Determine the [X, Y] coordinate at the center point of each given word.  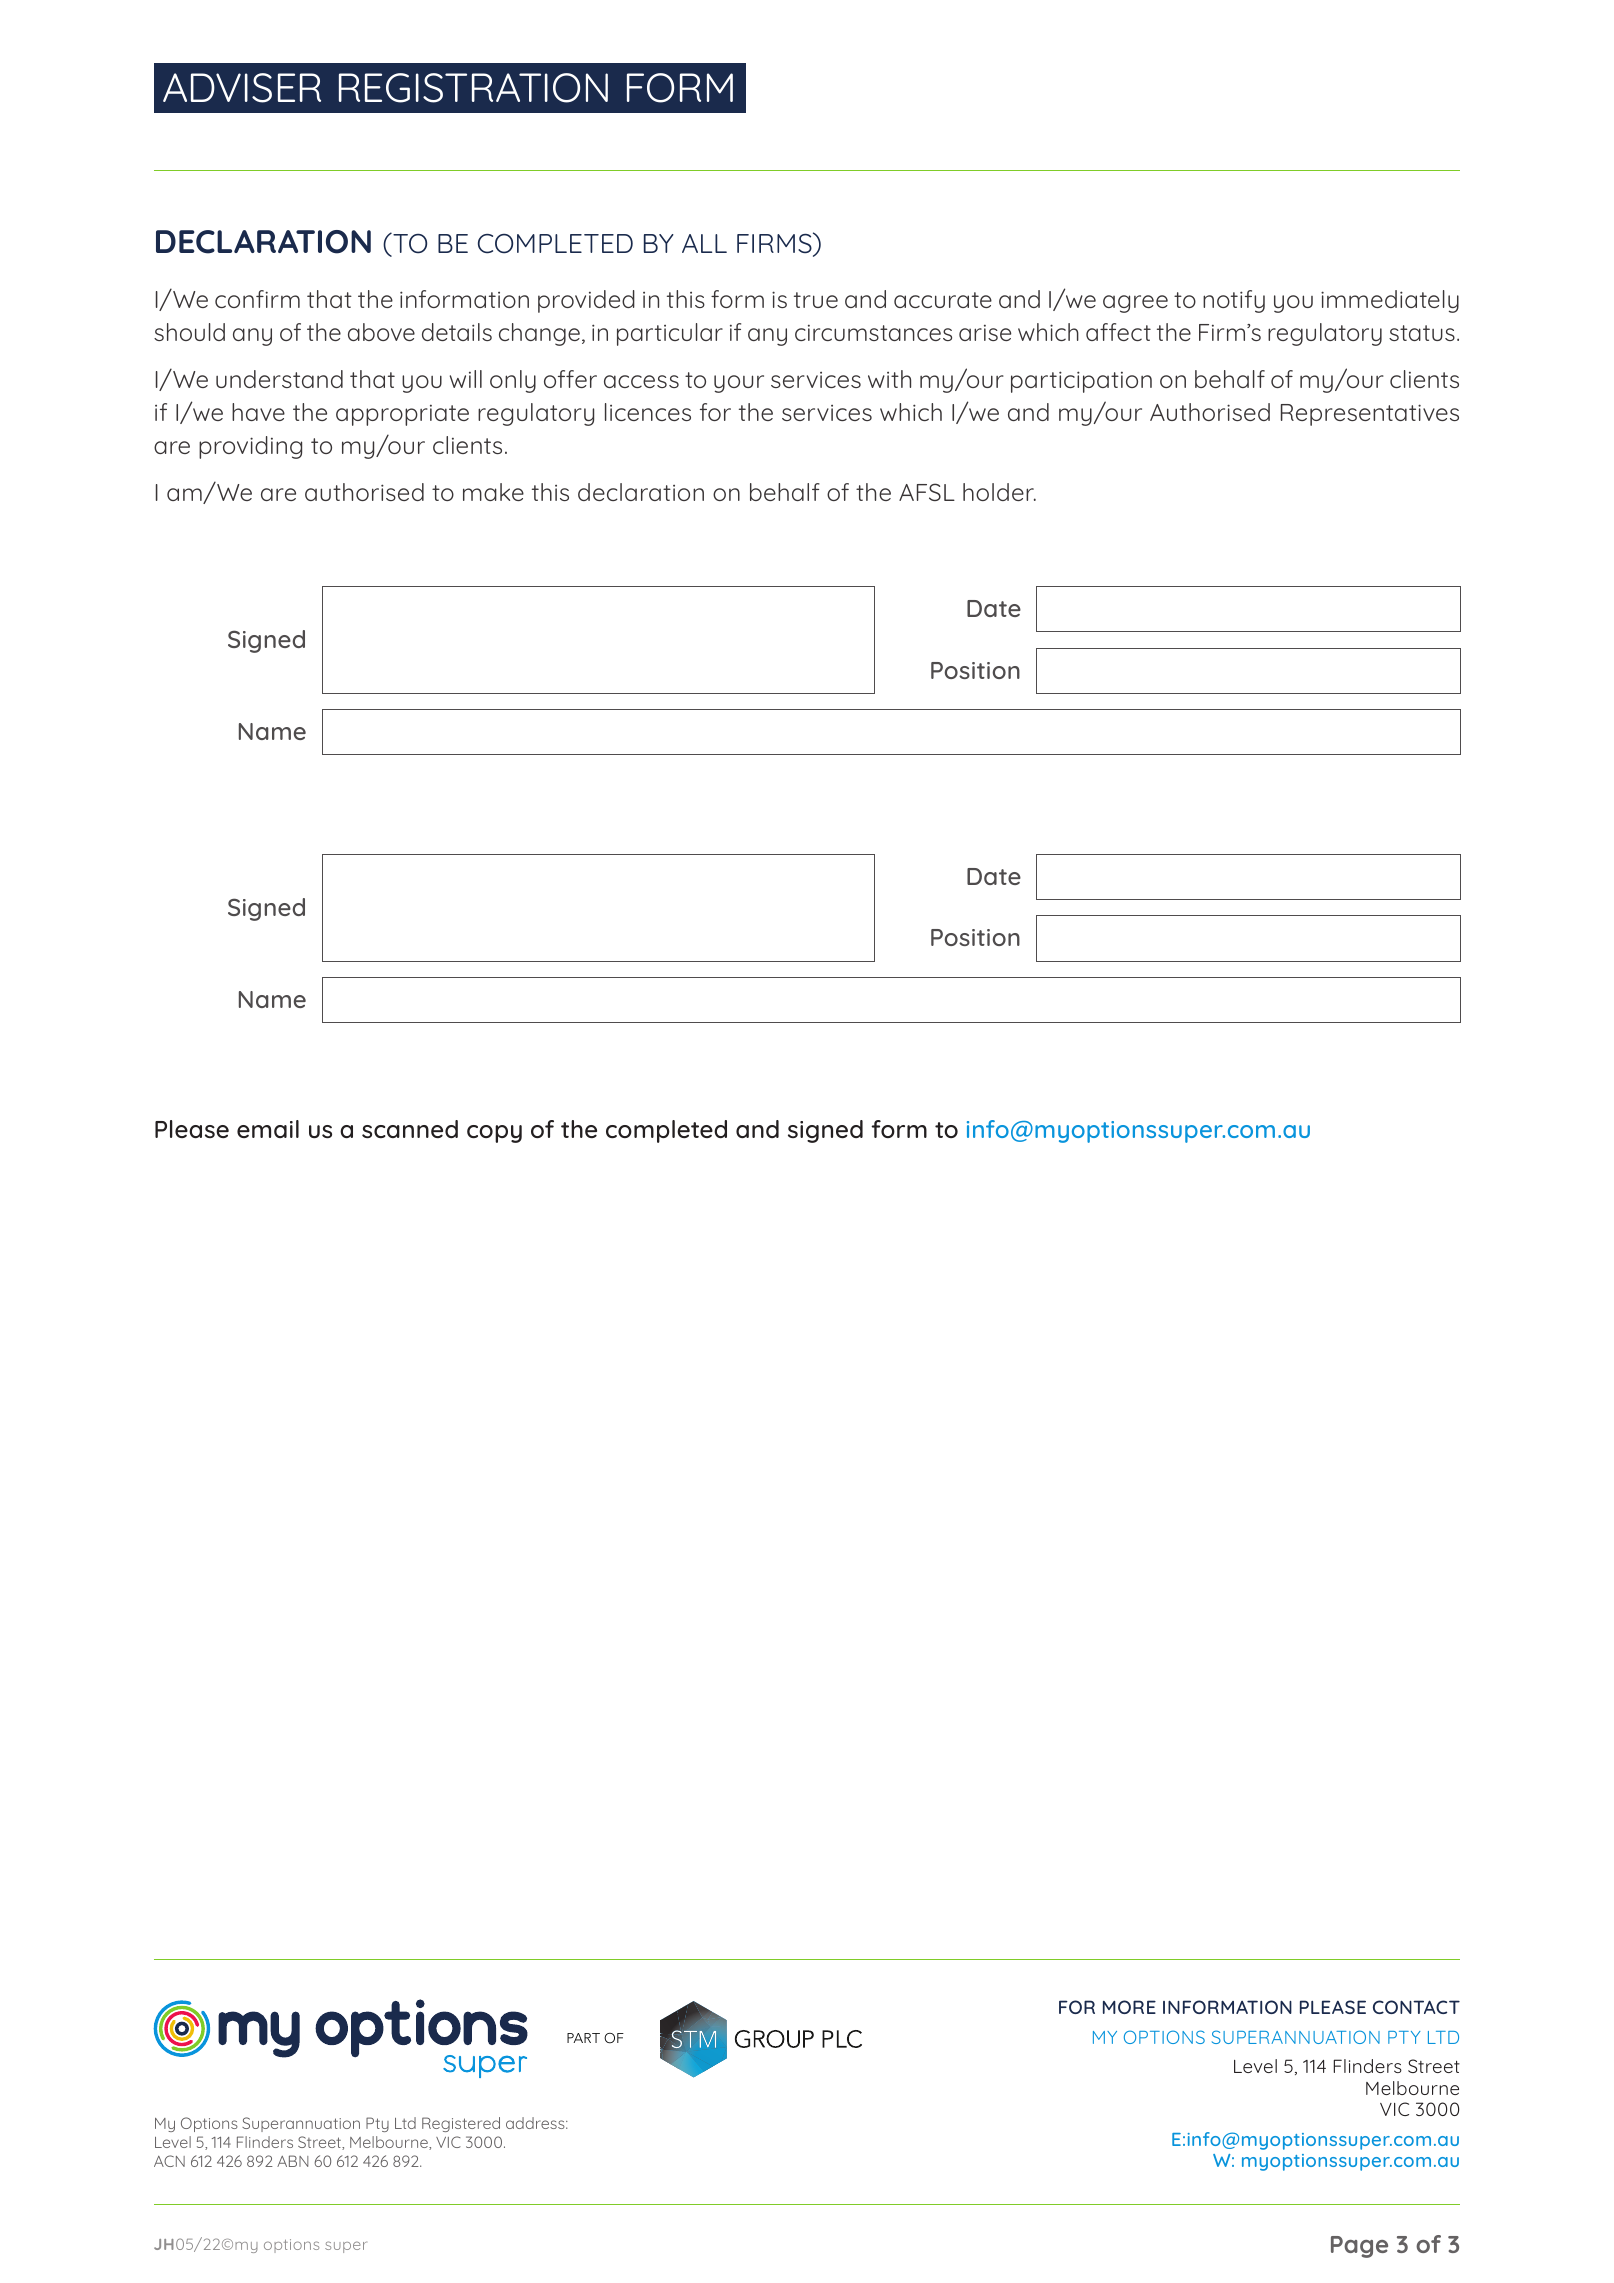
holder [999, 492]
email [268, 1129]
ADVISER [242, 88]
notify [1234, 301]
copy [494, 1134]
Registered [461, 2124]
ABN [293, 2161]
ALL [704, 243]
